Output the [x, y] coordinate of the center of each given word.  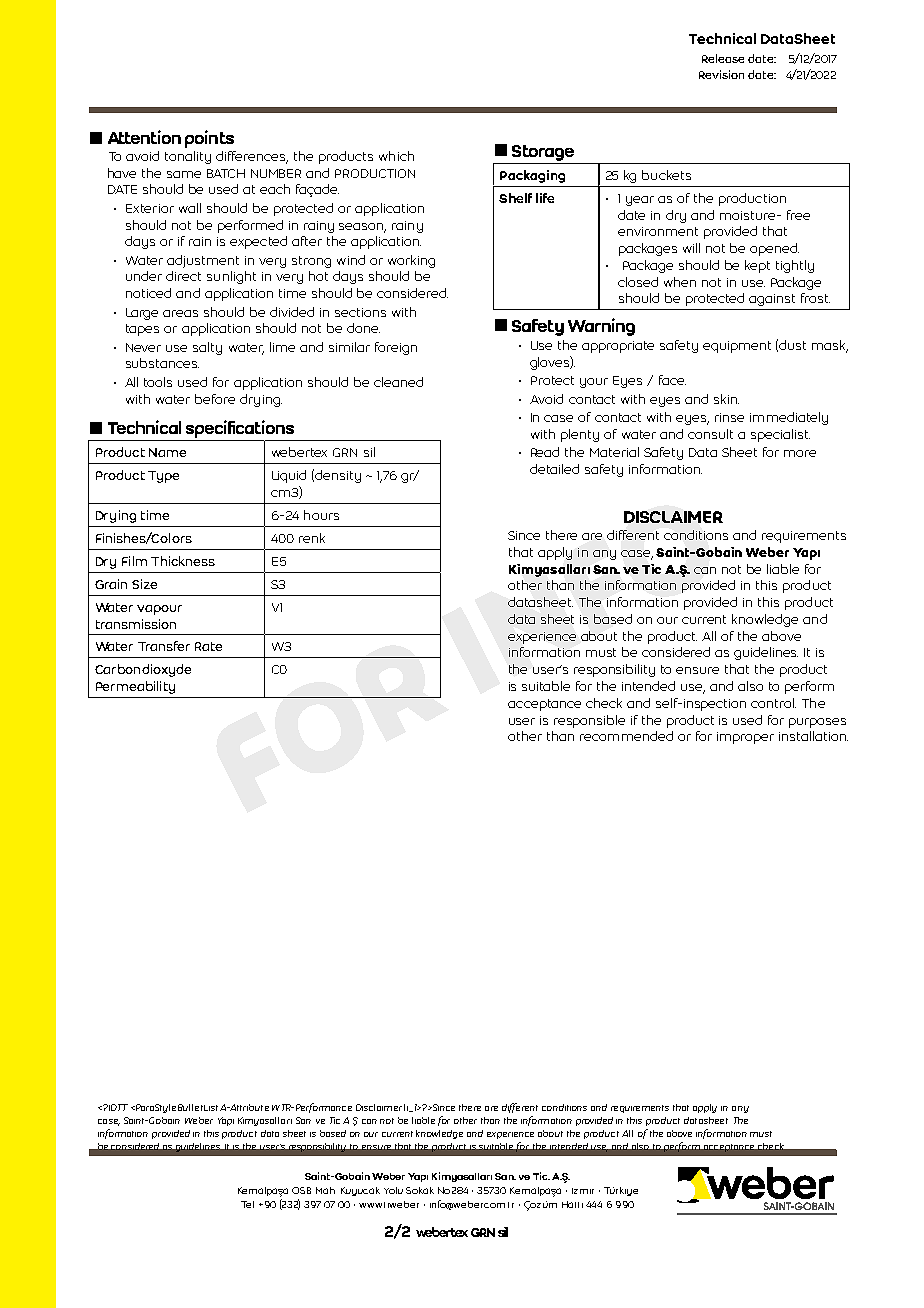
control [773, 703]
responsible [589, 721]
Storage [543, 153]
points [209, 139]
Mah [325, 1190]
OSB [301, 1190]
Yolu [393, 1190]
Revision [721, 74]
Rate [208, 646]
